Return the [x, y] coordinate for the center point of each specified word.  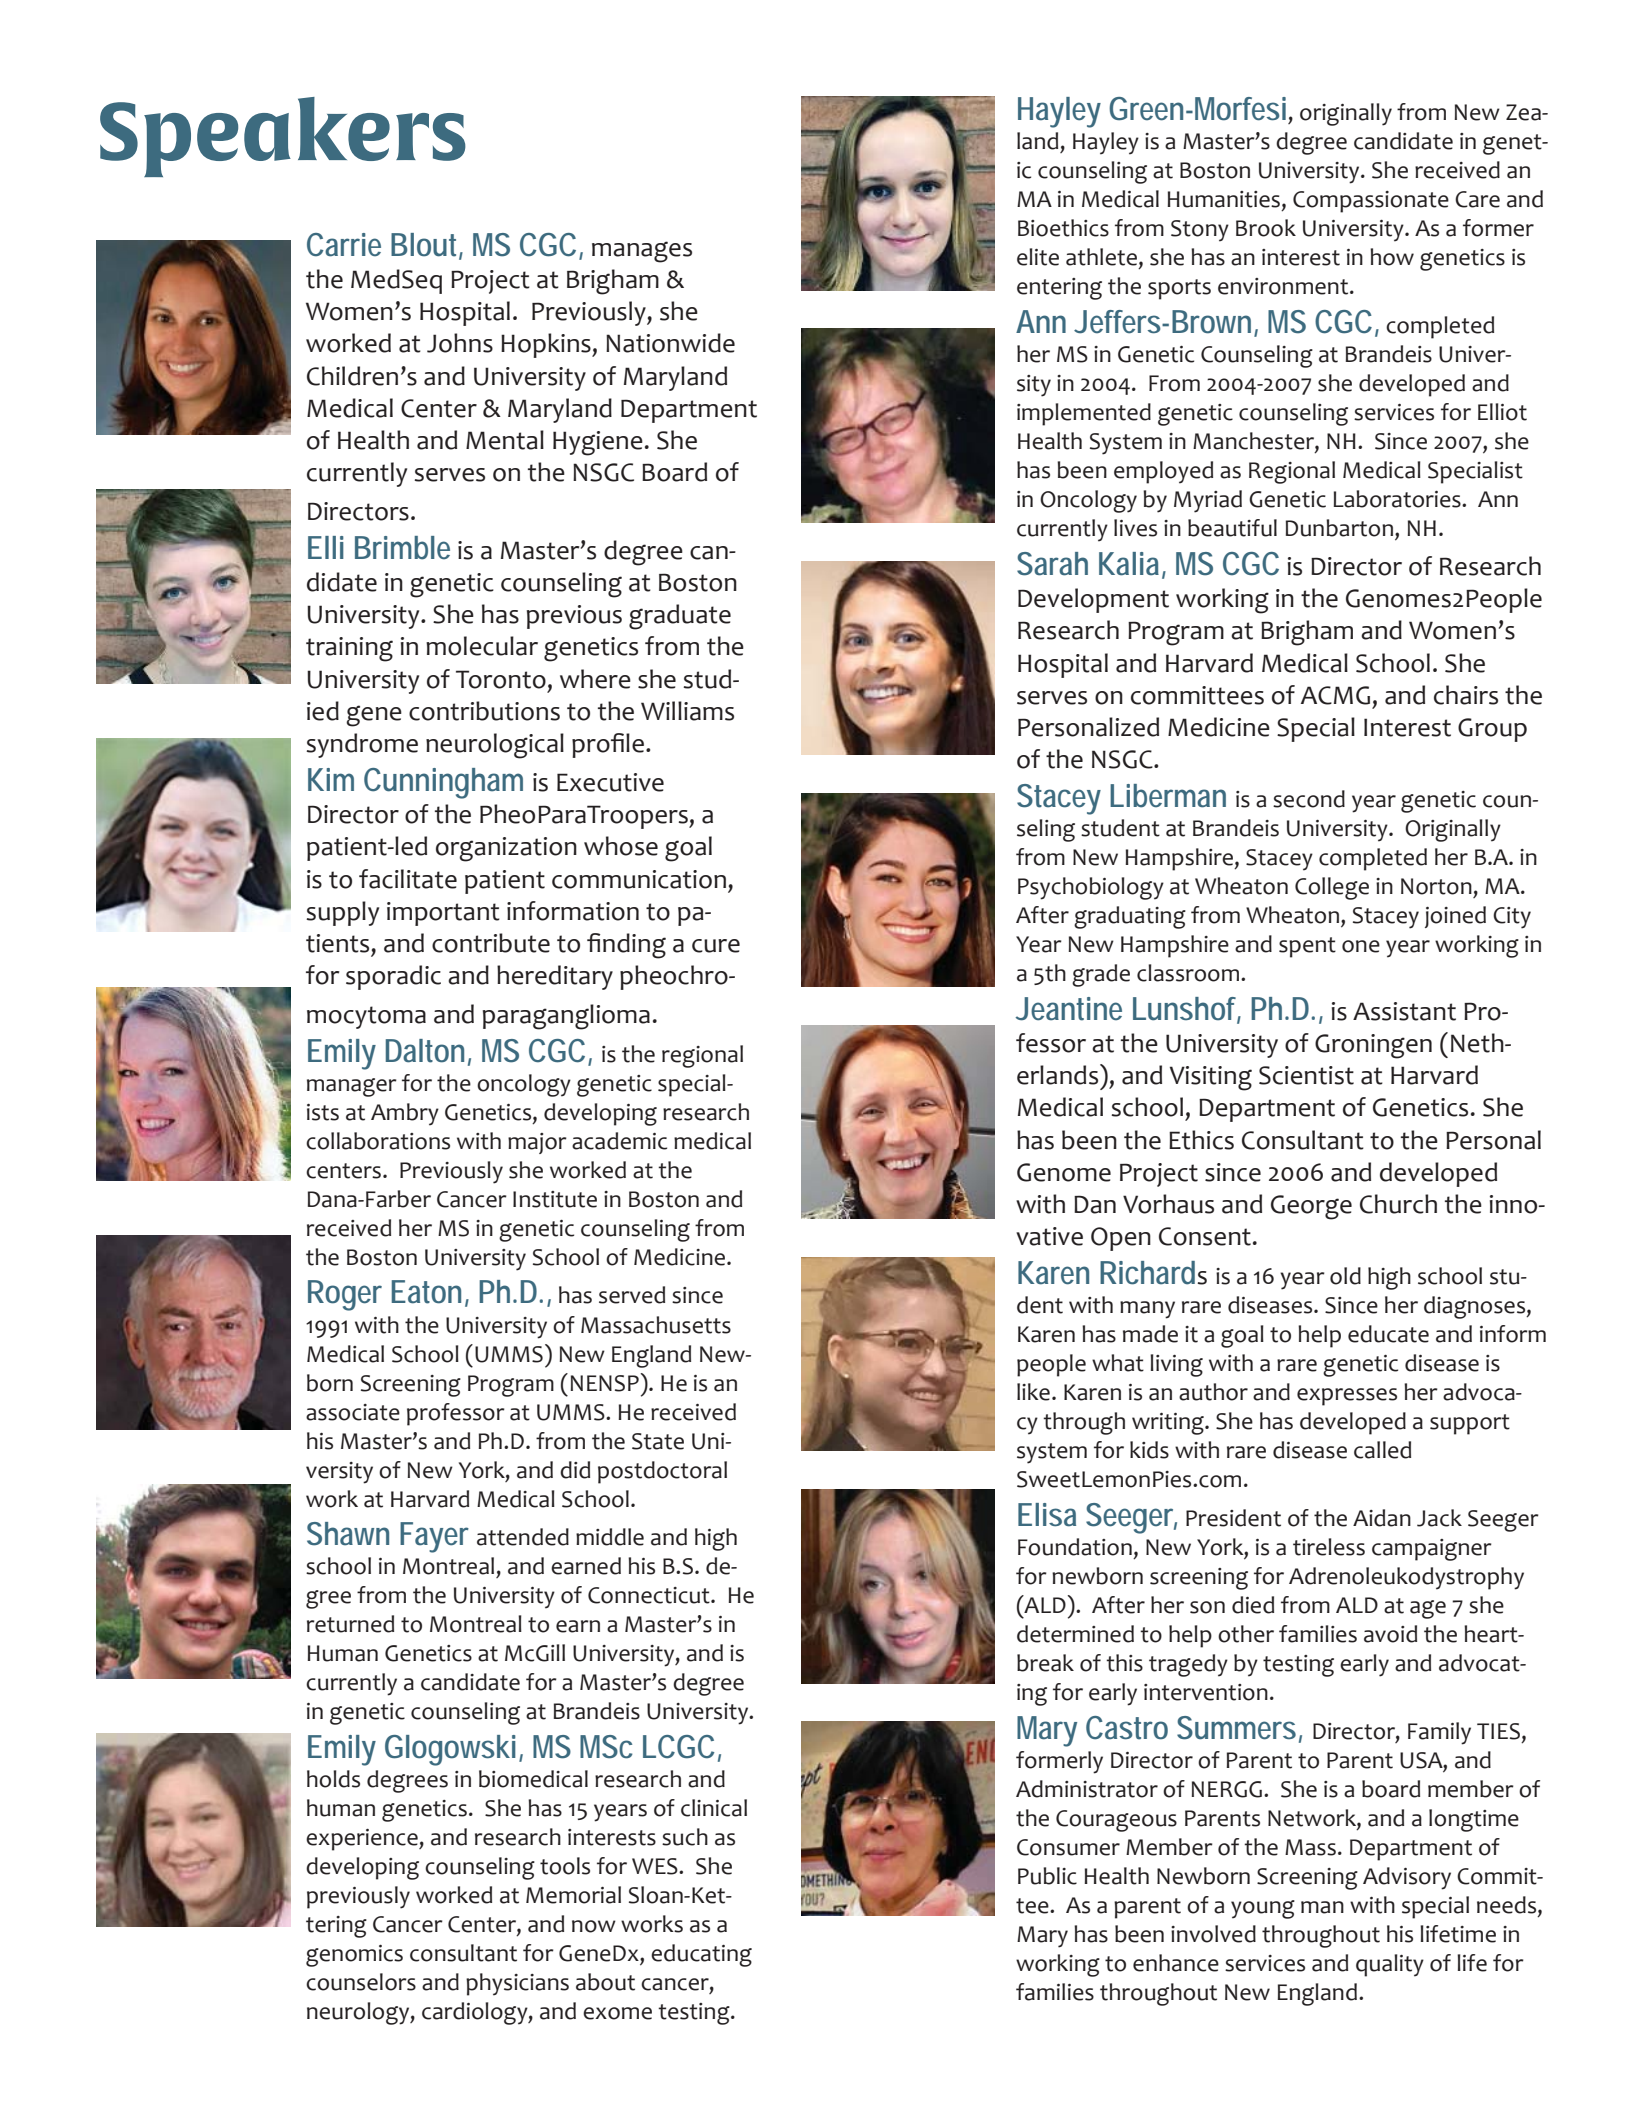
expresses [1347, 1397]
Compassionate [1371, 202]
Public [1047, 1876]
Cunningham [443, 783]
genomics [354, 1956]
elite [1038, 257]
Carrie [344, 245]
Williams [687, 711]
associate [353, 1412]
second [1309, 799]
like [1033, 1392]
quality [1390, 1965]
